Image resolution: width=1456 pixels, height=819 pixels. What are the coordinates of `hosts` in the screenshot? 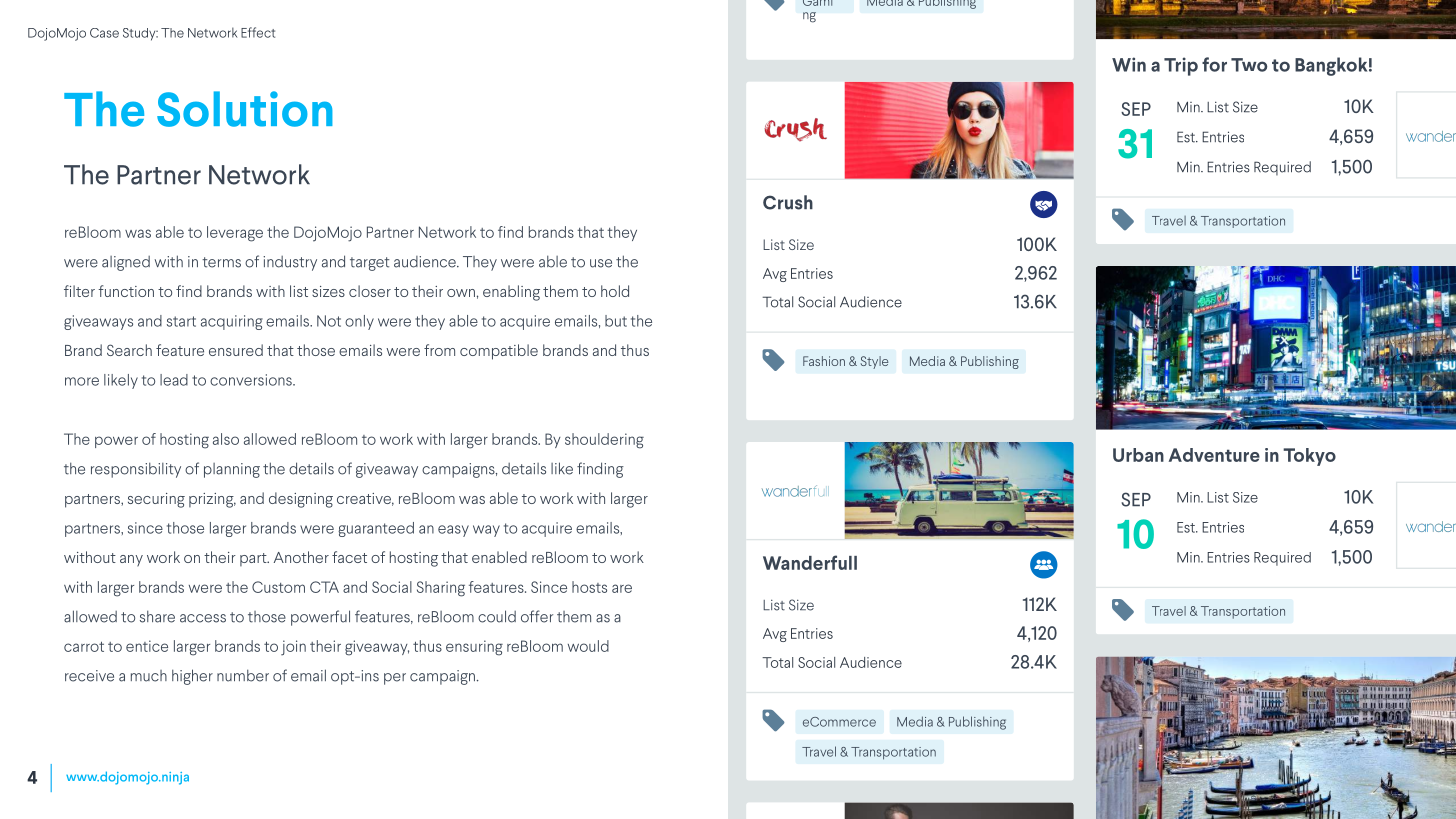 It's located at (589, 587).
